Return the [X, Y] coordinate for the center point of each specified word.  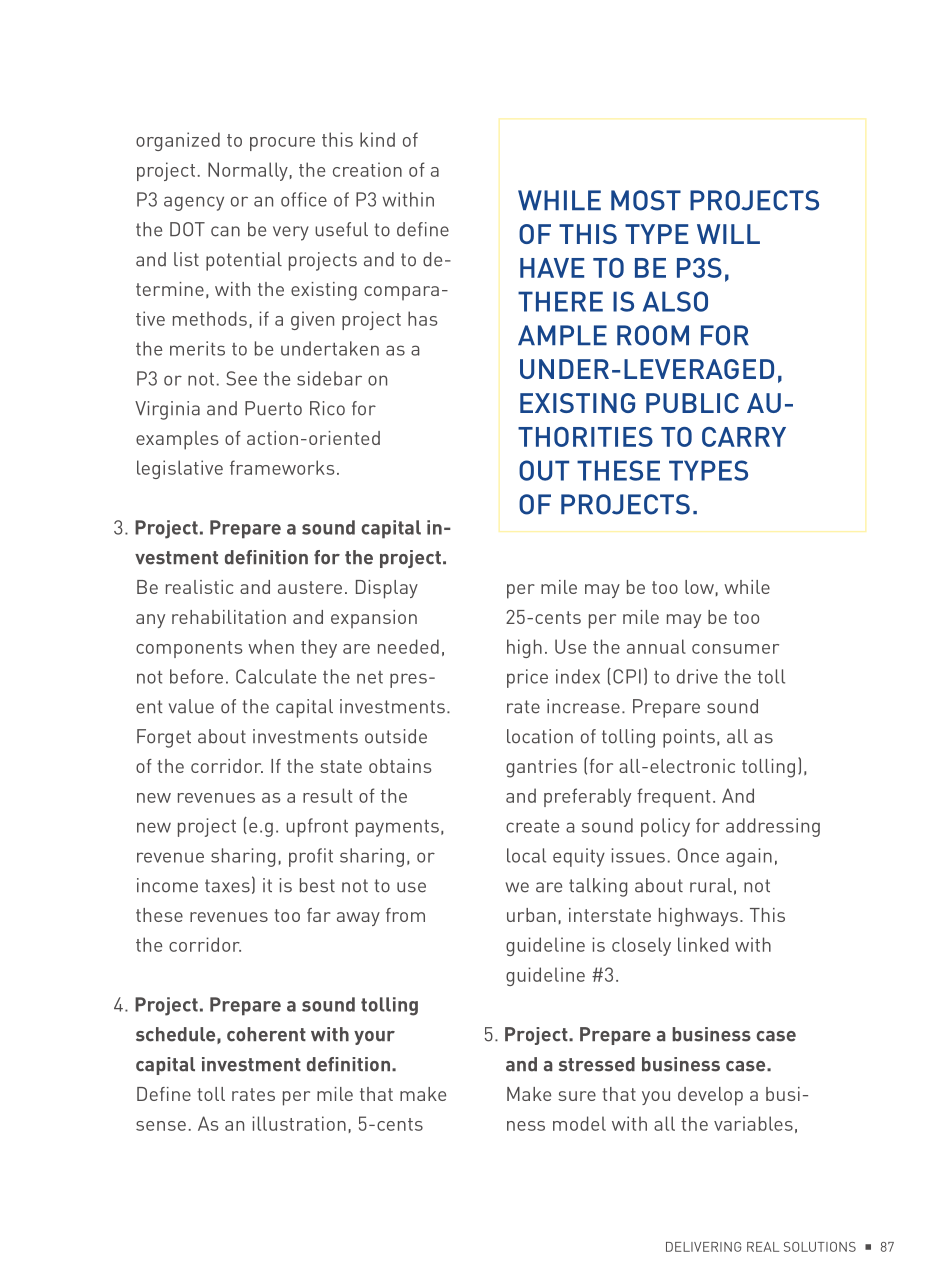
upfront [317, 827]
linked [703, 944]
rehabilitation [229, 617]
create [532, 826]
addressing [773, 827]
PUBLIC [692, 403]
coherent [266, 1034]
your [374, 1038]
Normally [248, 171]
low [699, 587]
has [422, 318]
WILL [728, 234]
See [241, 378]
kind [377, 139]
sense [161, 1126]
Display [387, 589]
